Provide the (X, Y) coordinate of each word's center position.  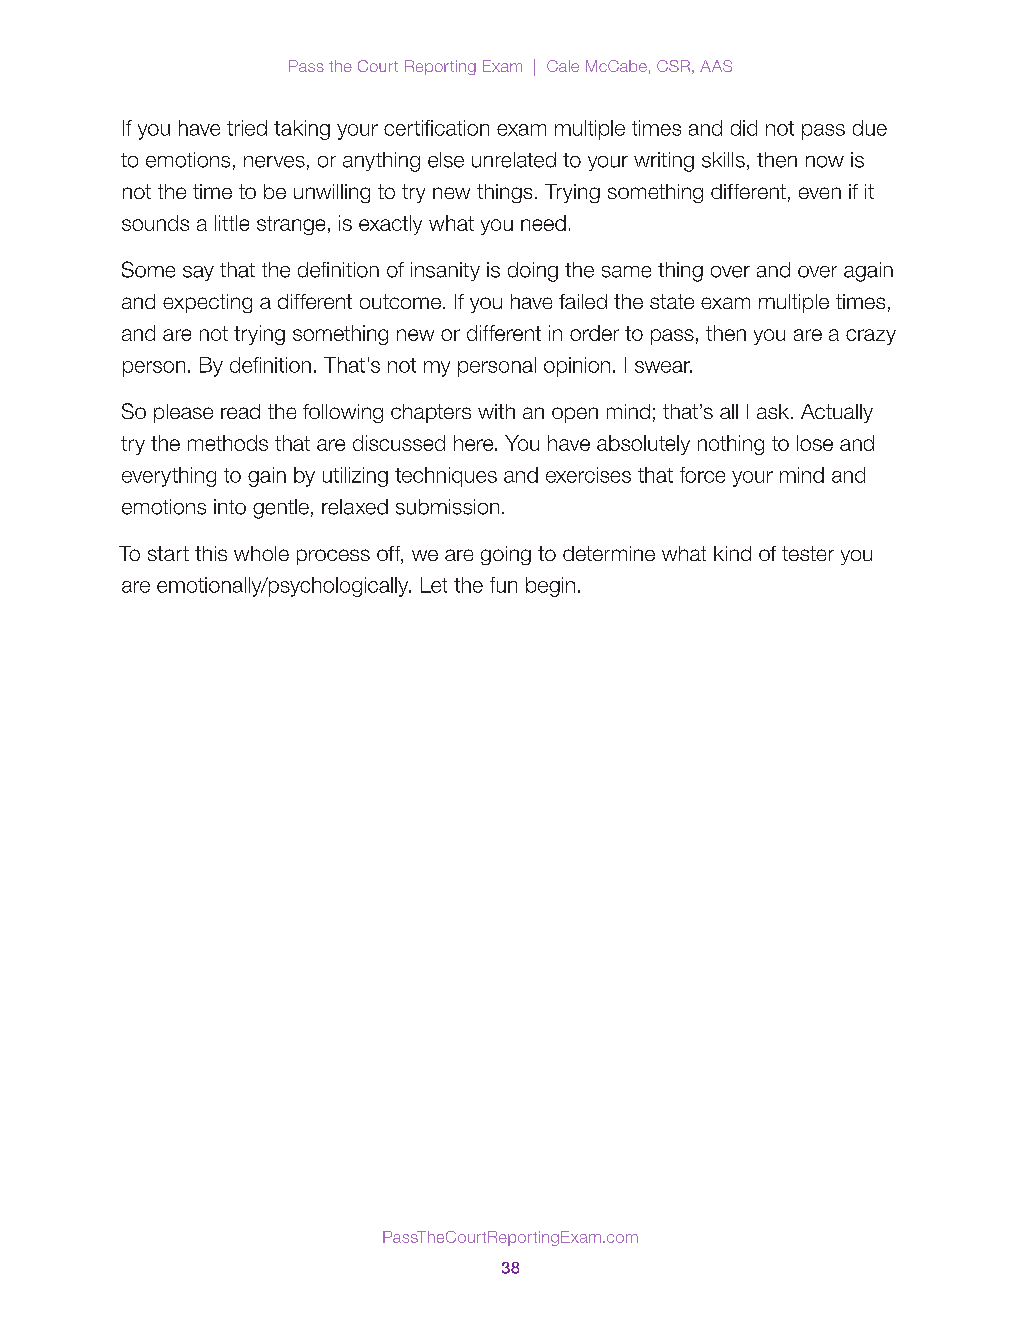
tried (247, 128)
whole (261, 553)
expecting (207, 303)
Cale (563, 66)
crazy (871, 337)
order (594, 333)
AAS (716, 66)
